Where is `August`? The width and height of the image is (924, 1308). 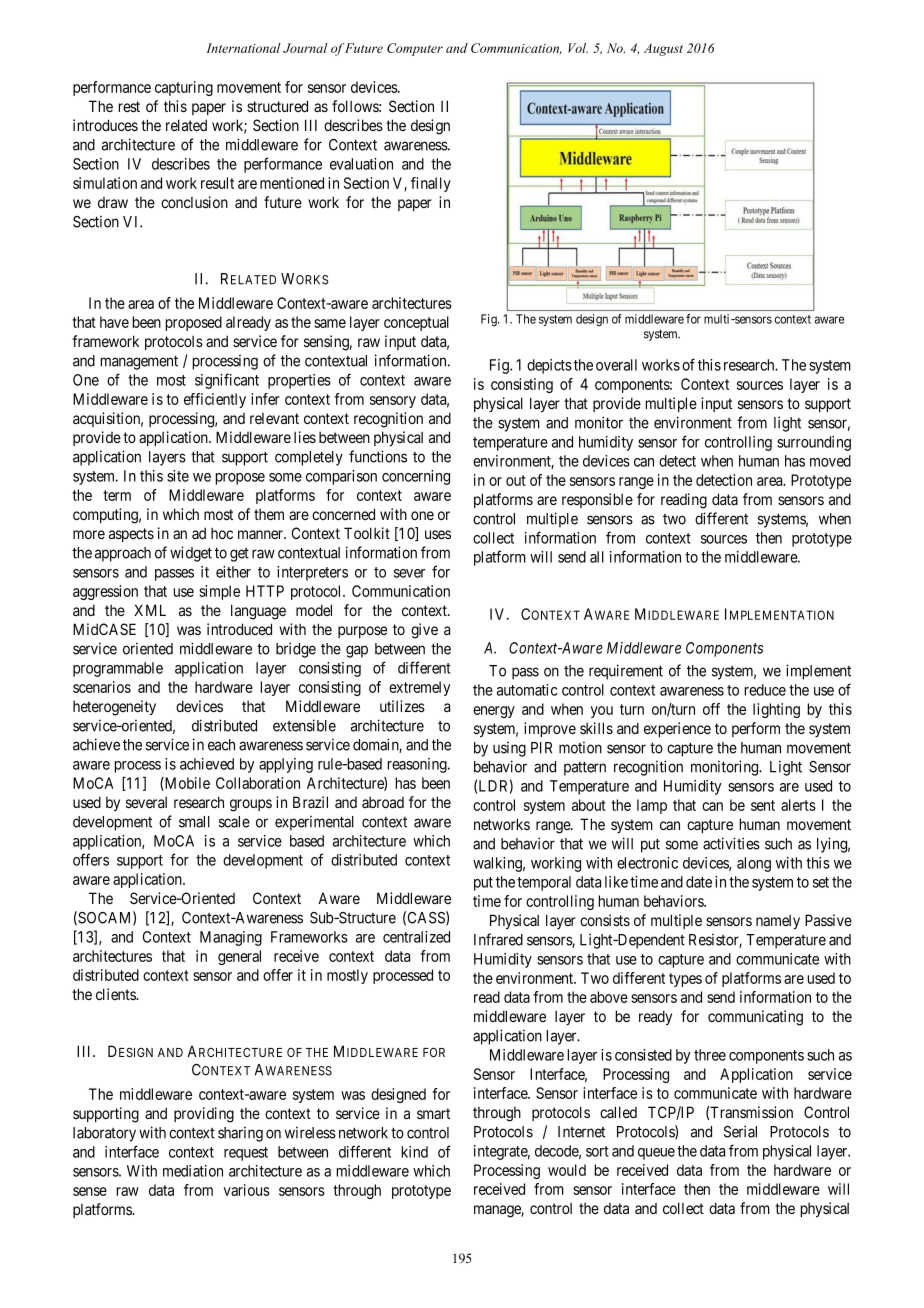 August is located at coordinates (663, 49).
